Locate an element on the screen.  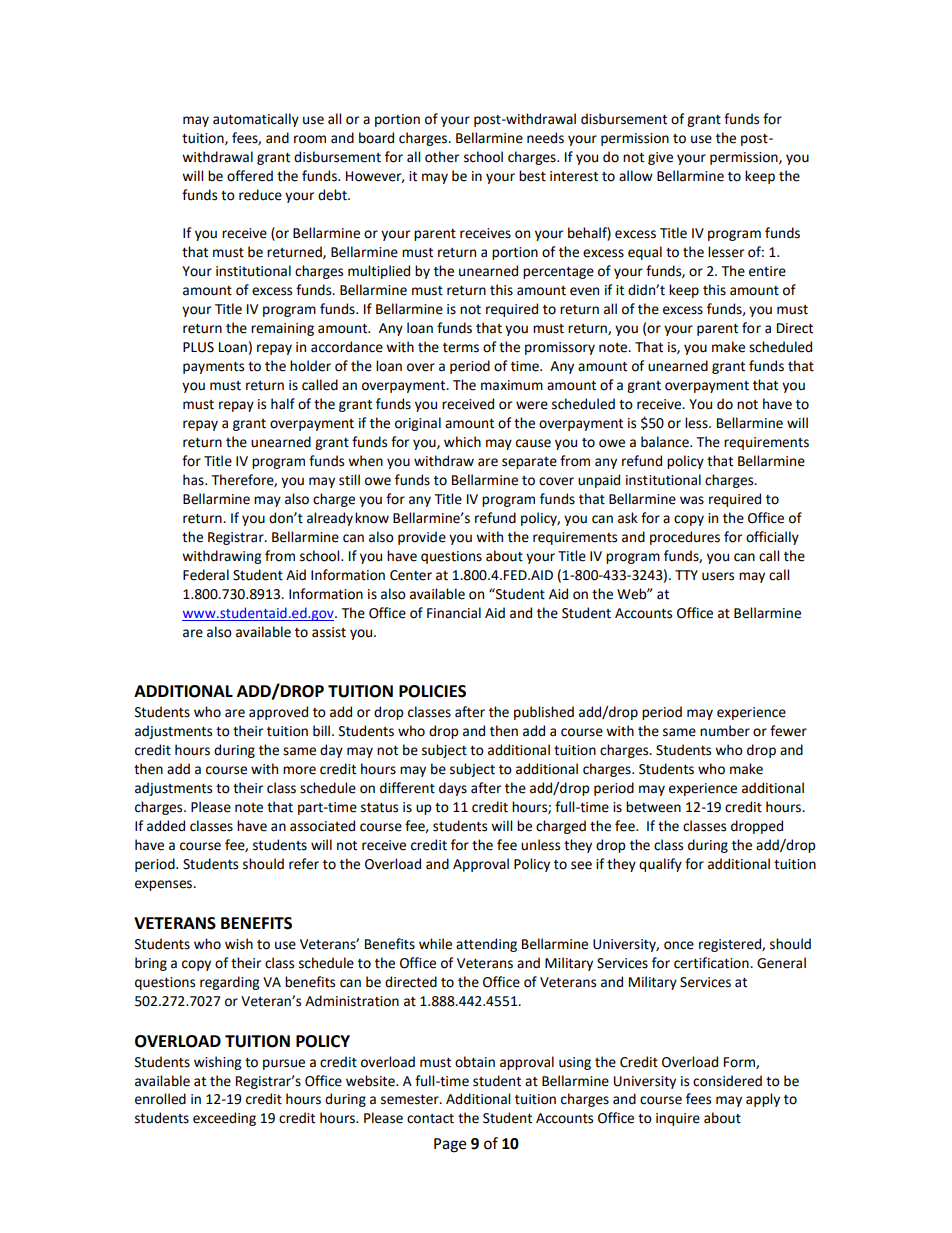
exceeding is located at coordinates (224, 1119).
